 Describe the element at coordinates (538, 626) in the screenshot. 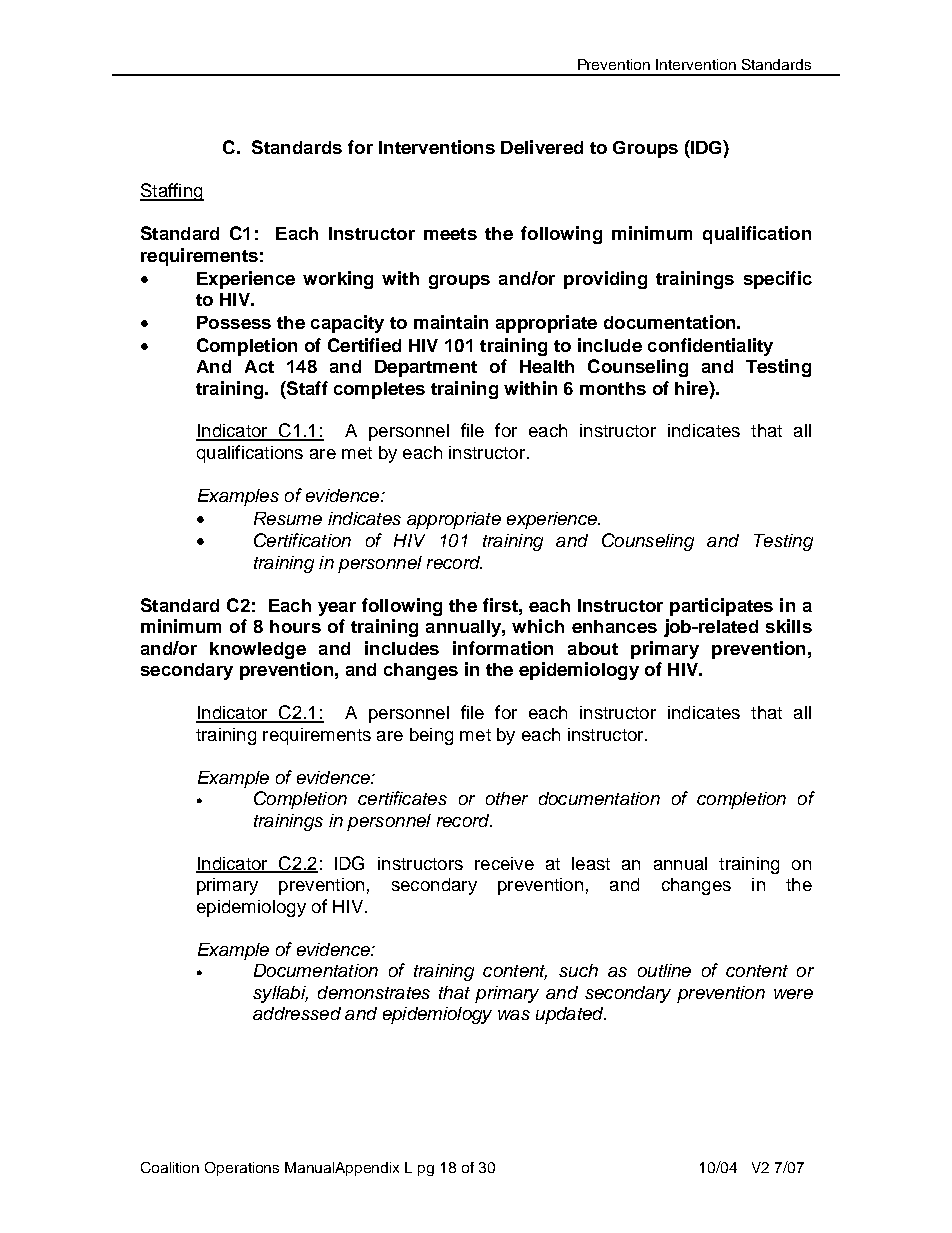

I see `which` at that location.
